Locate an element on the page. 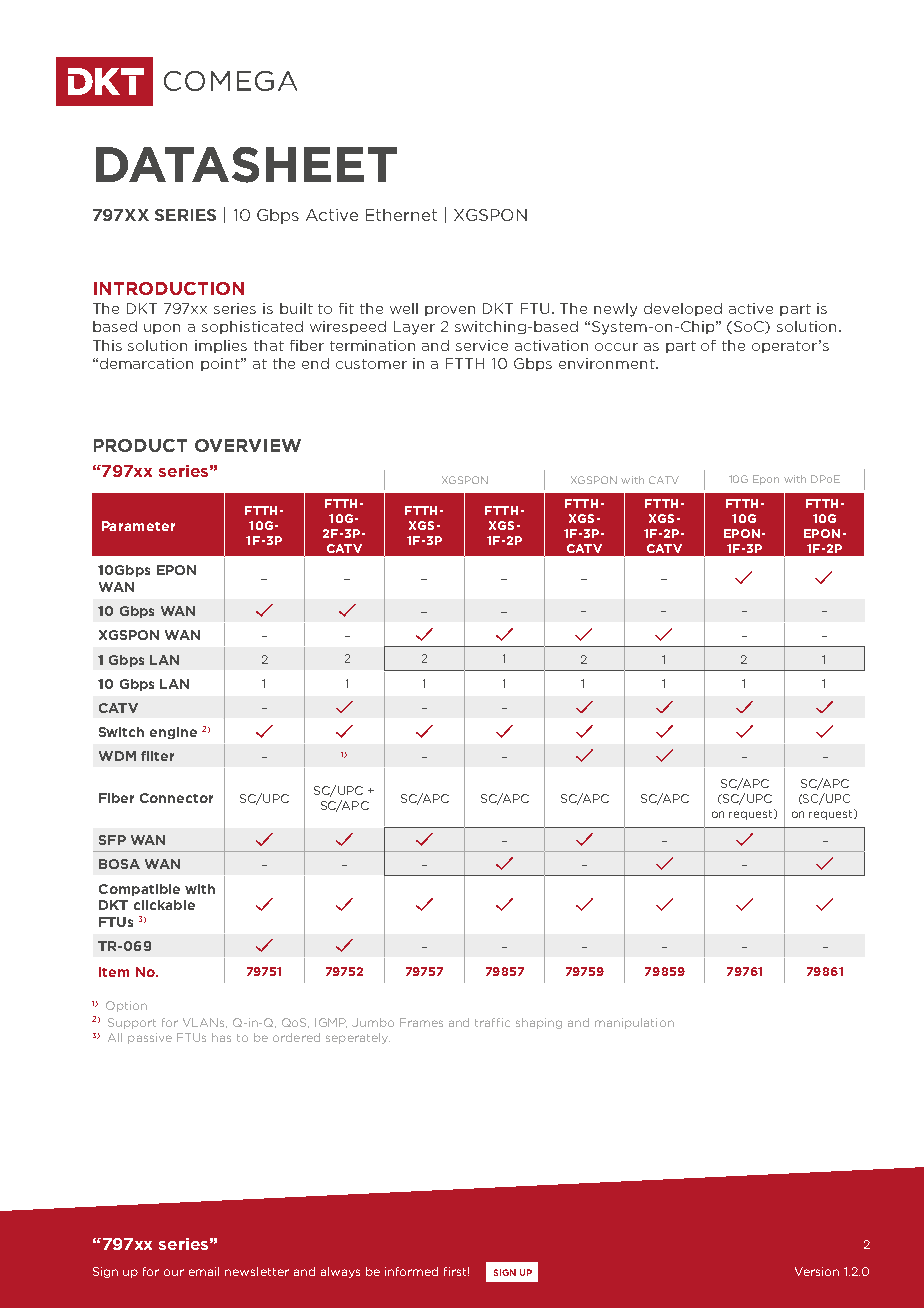 The image size is (924, 1308). informed is located at coordinates (411, 1271).
